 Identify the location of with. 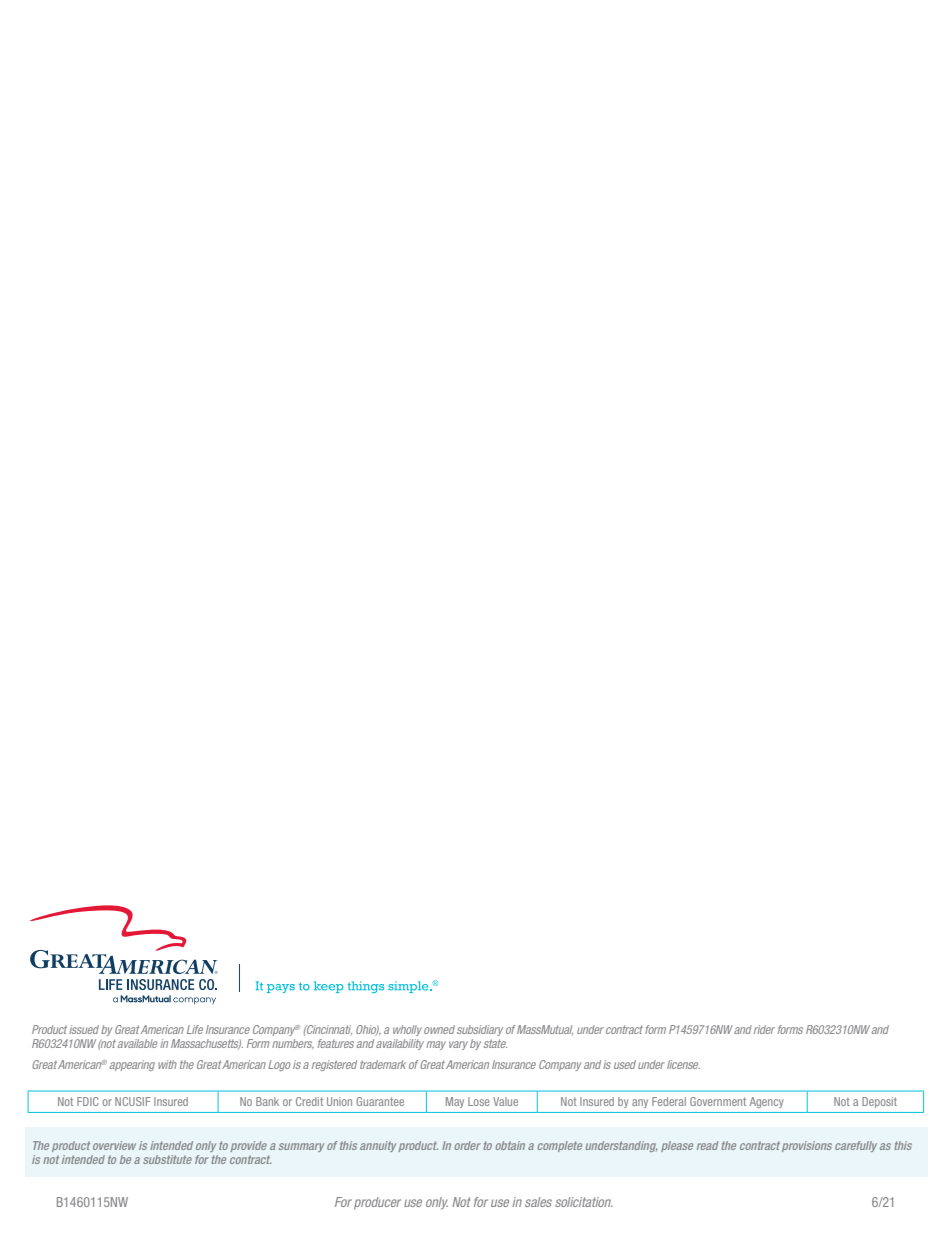
(167, 1064).
